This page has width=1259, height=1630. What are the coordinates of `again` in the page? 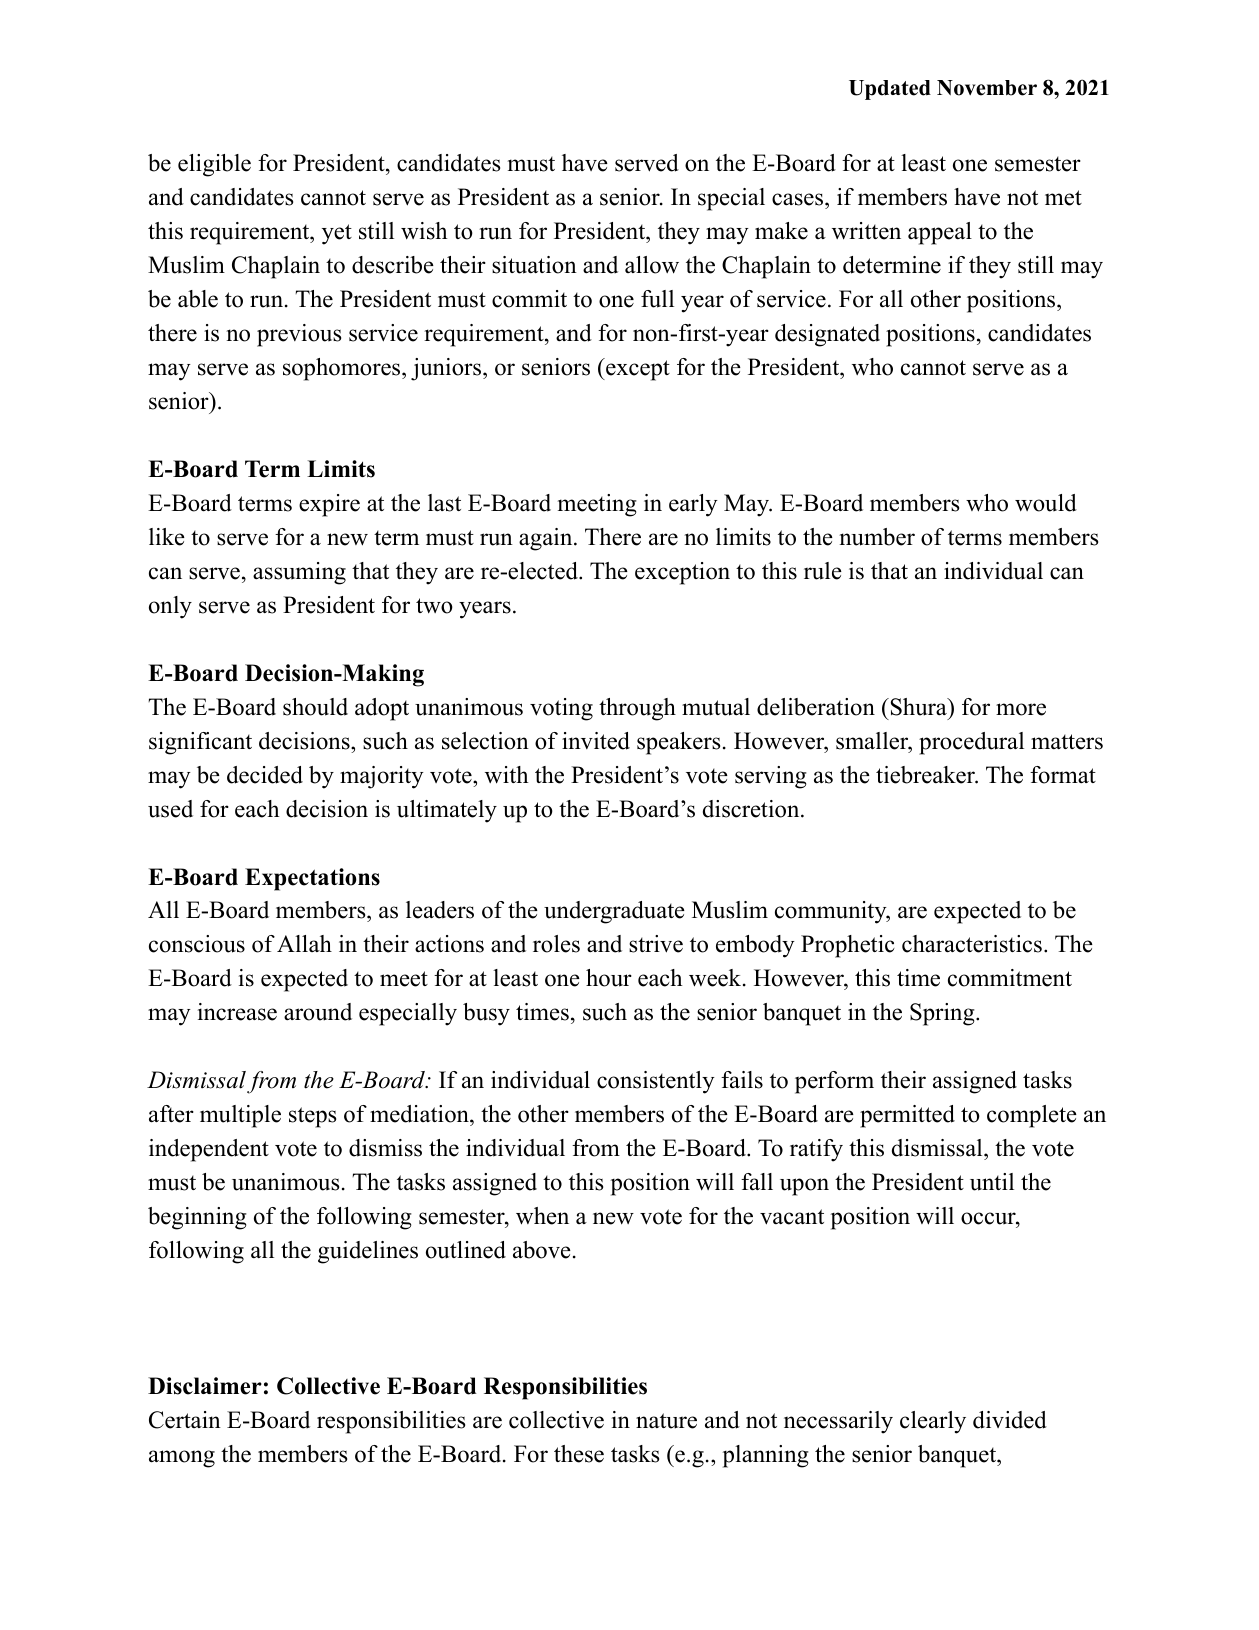 It's located at (545, 539).
